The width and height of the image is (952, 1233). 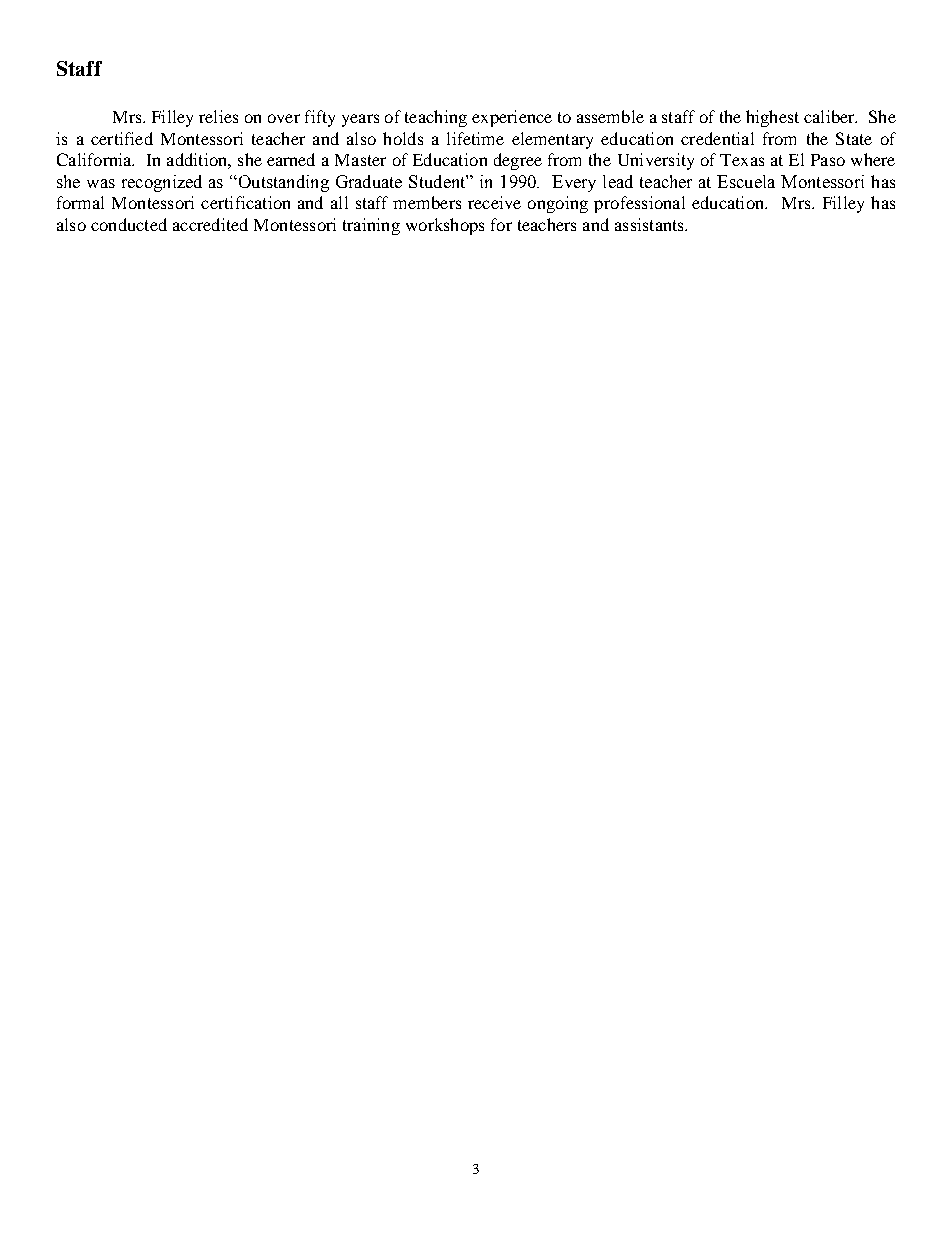 I want to click on accredited, so click(x=210, y=224).
